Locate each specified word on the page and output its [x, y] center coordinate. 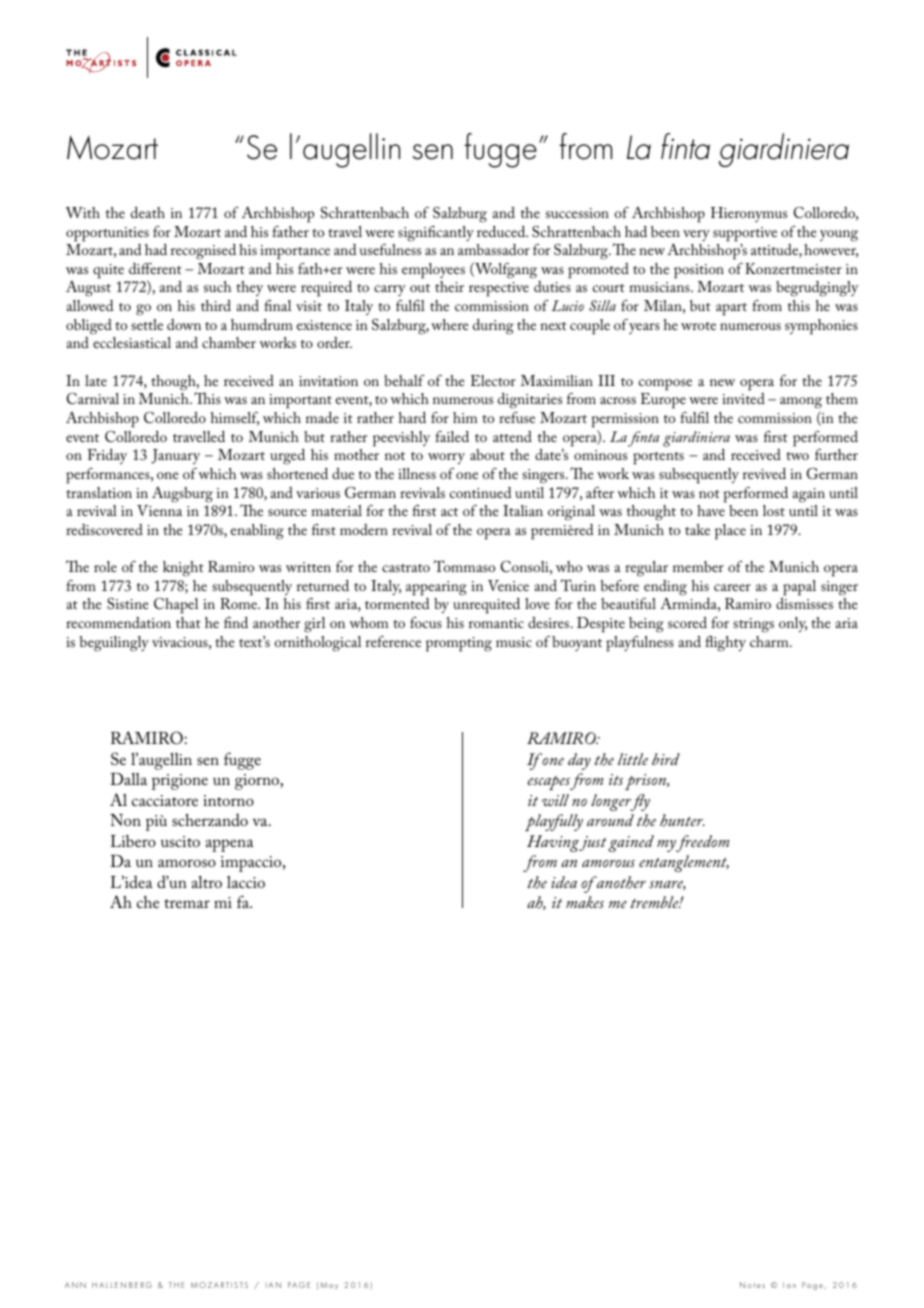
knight [183, 569]
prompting [459, 644]
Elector [493, 380]
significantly [436, 234]
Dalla [128, 779]
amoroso [187, 863]
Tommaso [464, 566]
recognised [203, 252]
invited [743, 398]
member [698, 566]
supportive [745, 234]
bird [666, 759]
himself [235, 419]
